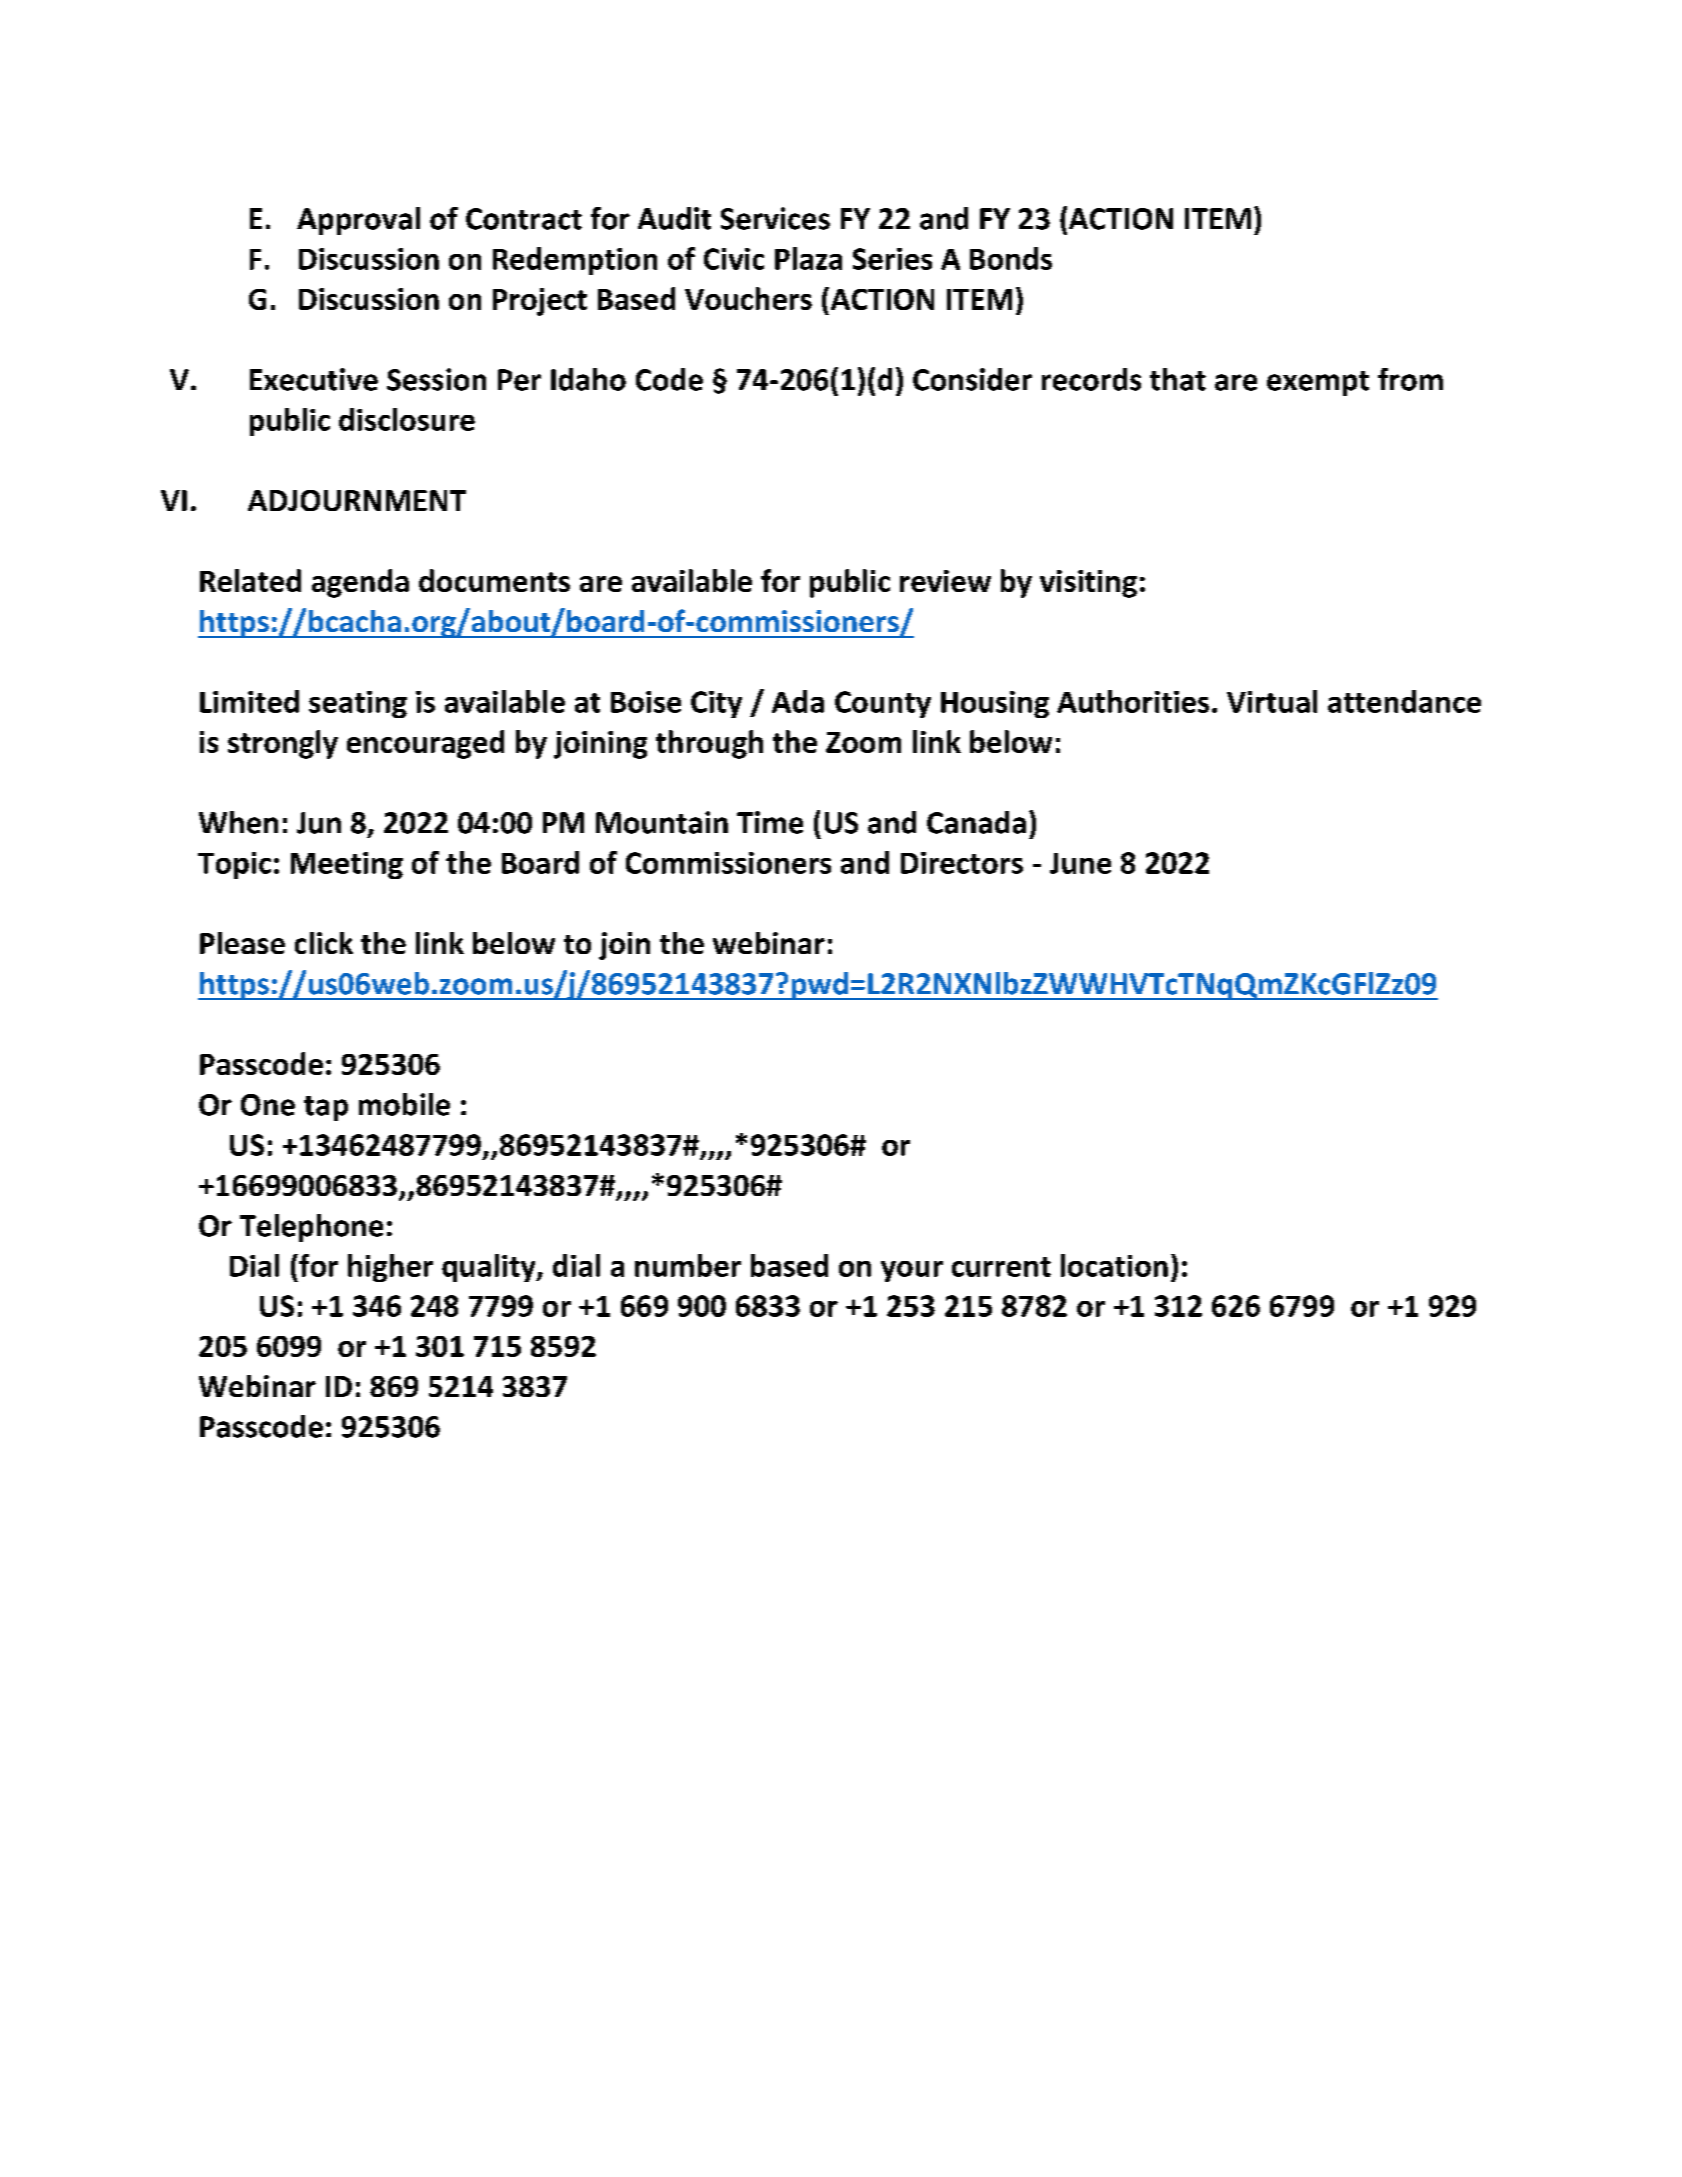 The height and width of the screenshot is (2177, 1682). Describe the element at coordinates (390, 1268) in the screenshot. I see `higher` at that location.
